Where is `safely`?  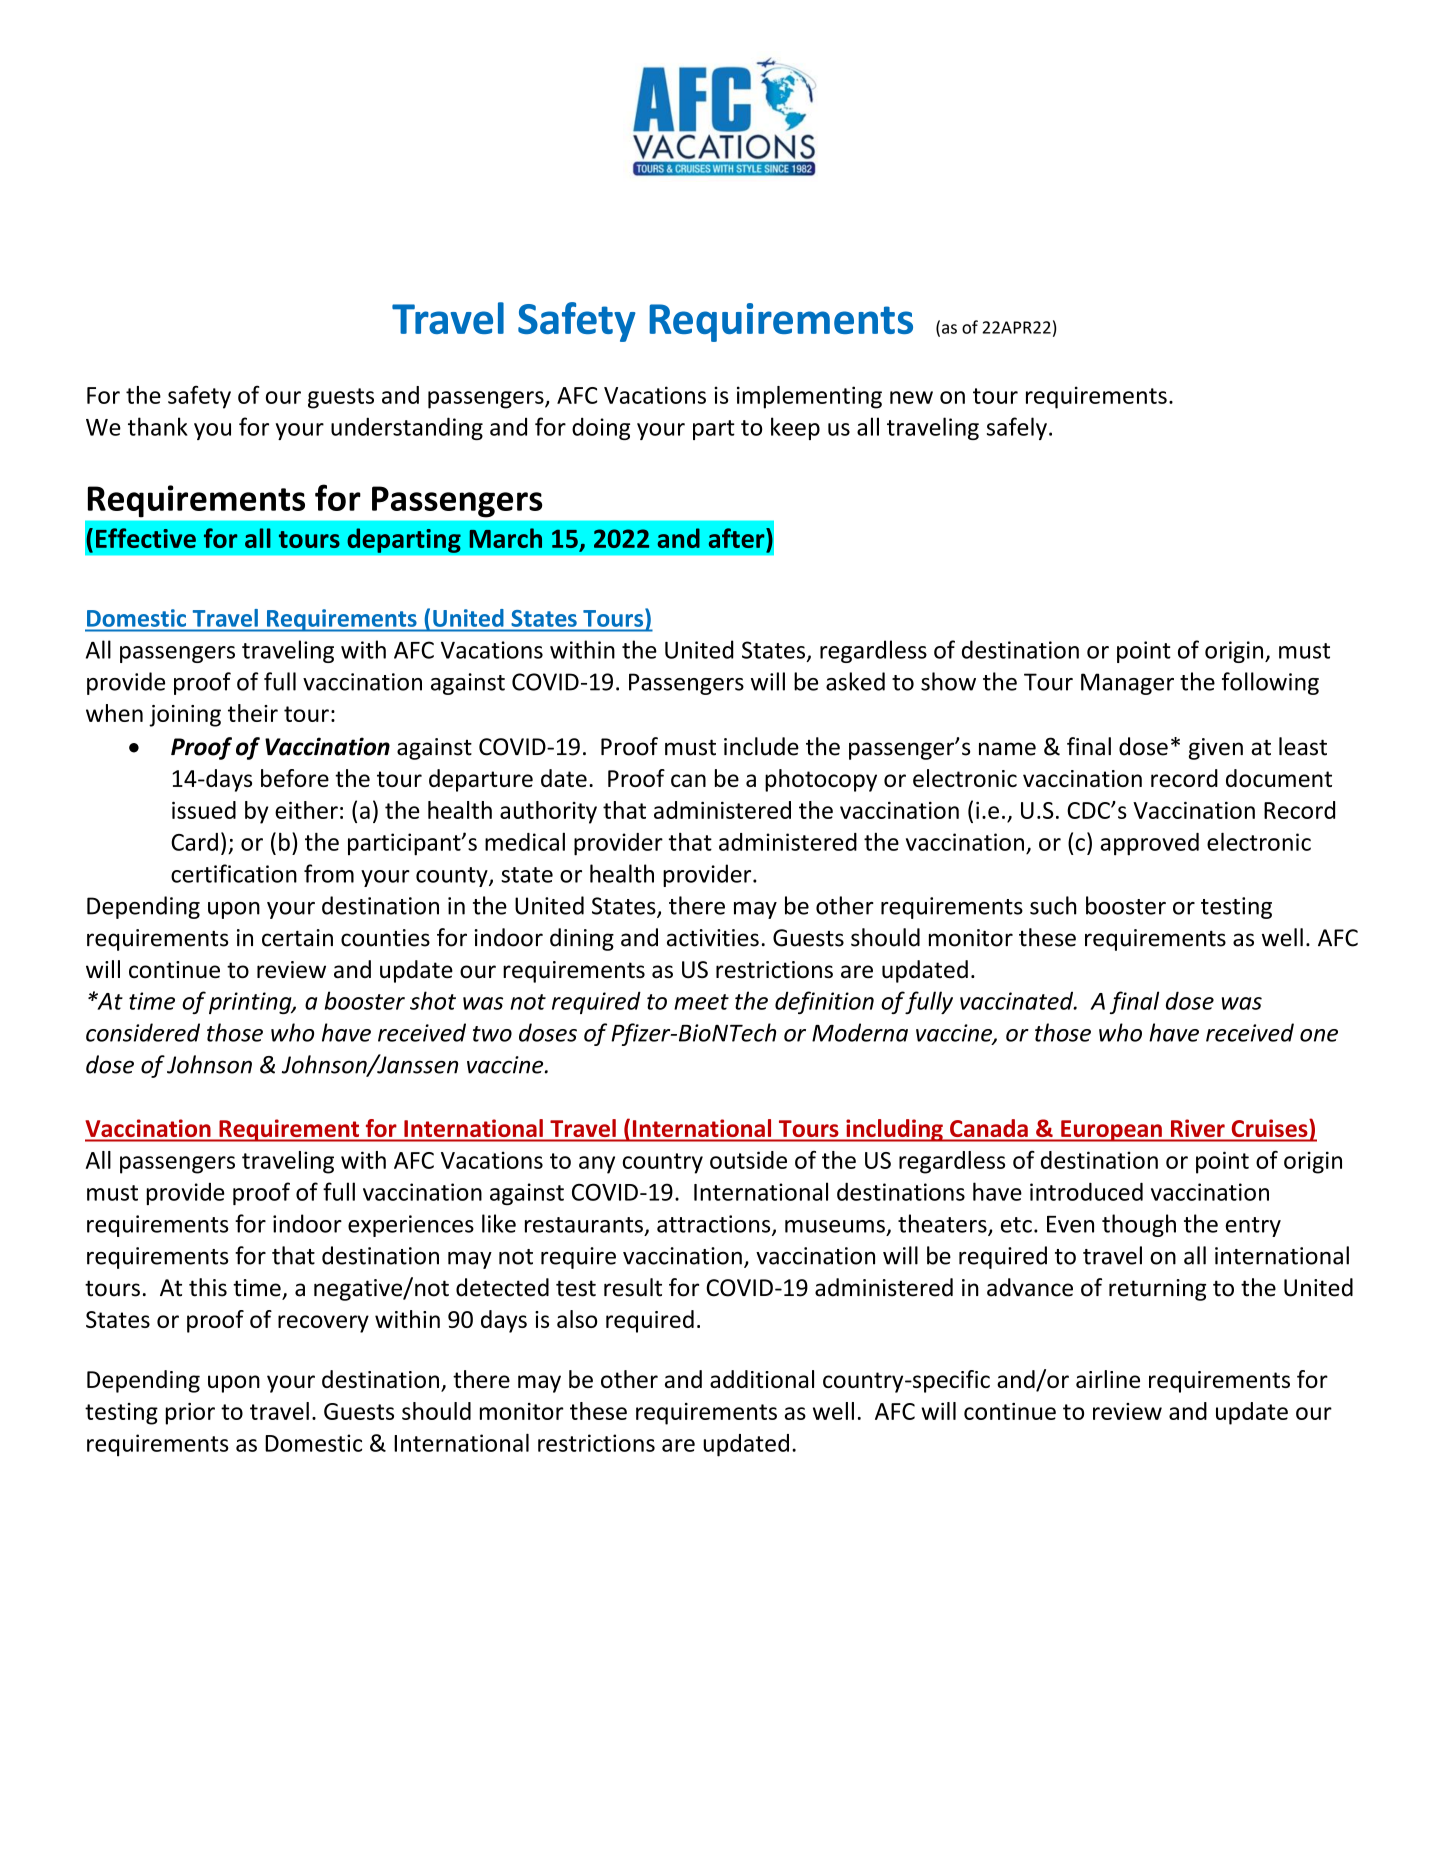 safely is located at coordinates (1017, 428).
